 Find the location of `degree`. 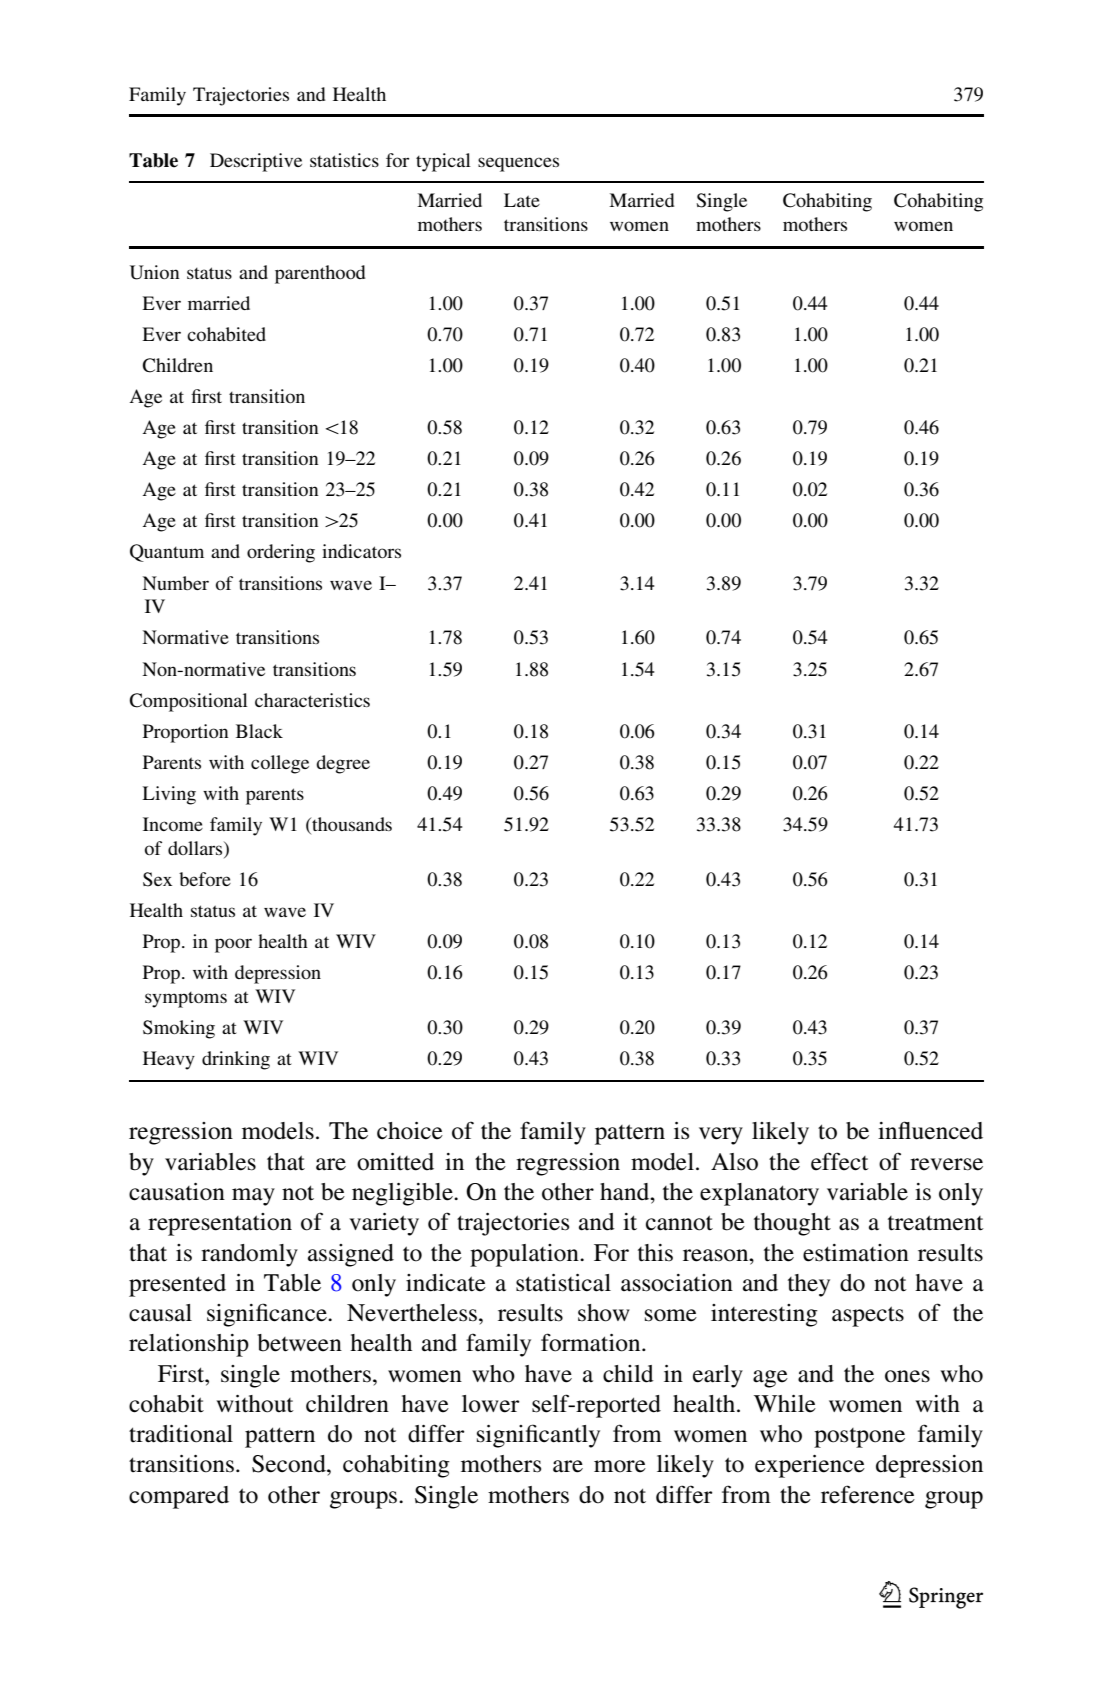

degree is located at coordinates (343, 764).
